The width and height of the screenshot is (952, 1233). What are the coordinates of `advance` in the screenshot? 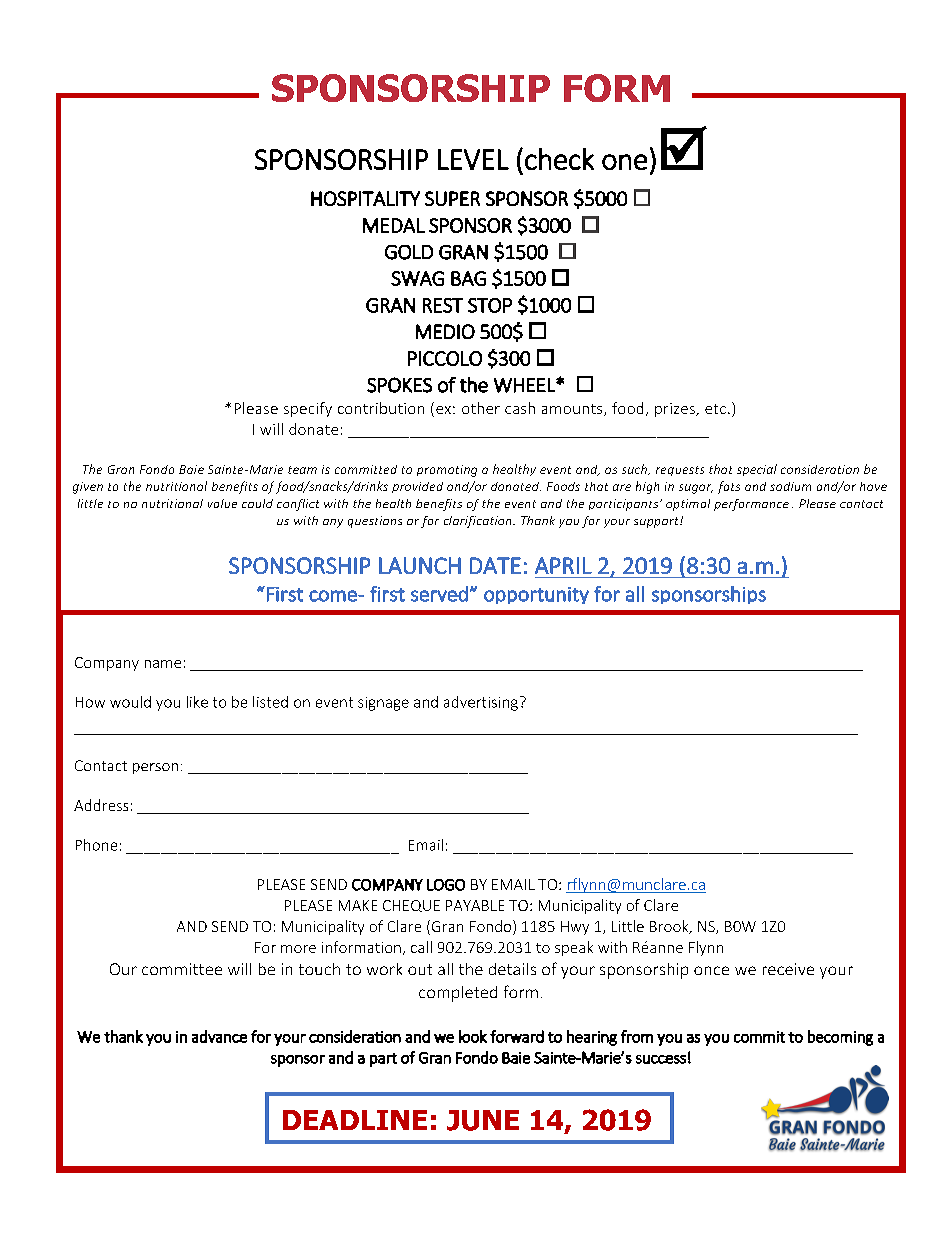 It's located at (219, 1036).
